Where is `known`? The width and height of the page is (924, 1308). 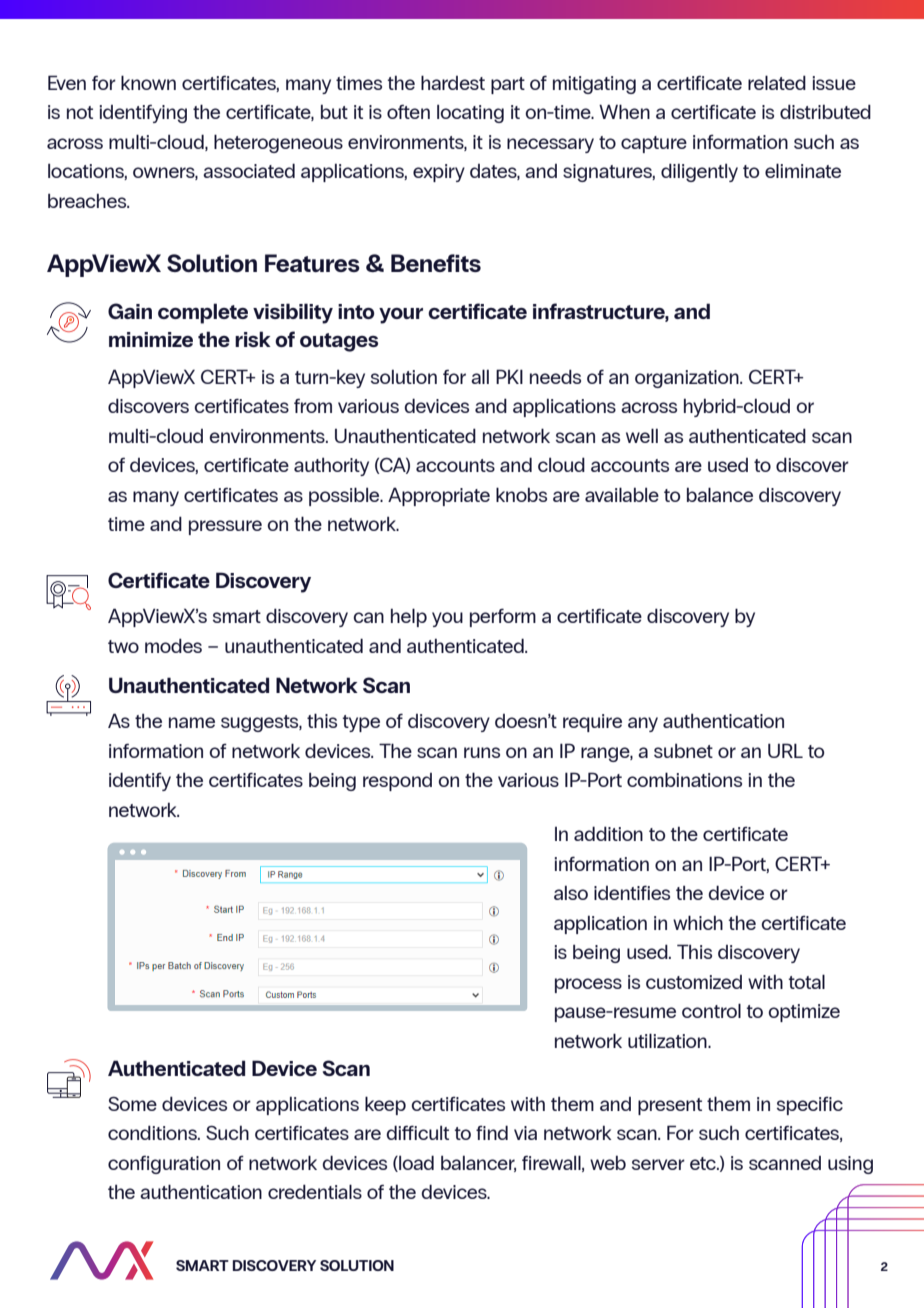
known is located at coordinates (148, 82).
